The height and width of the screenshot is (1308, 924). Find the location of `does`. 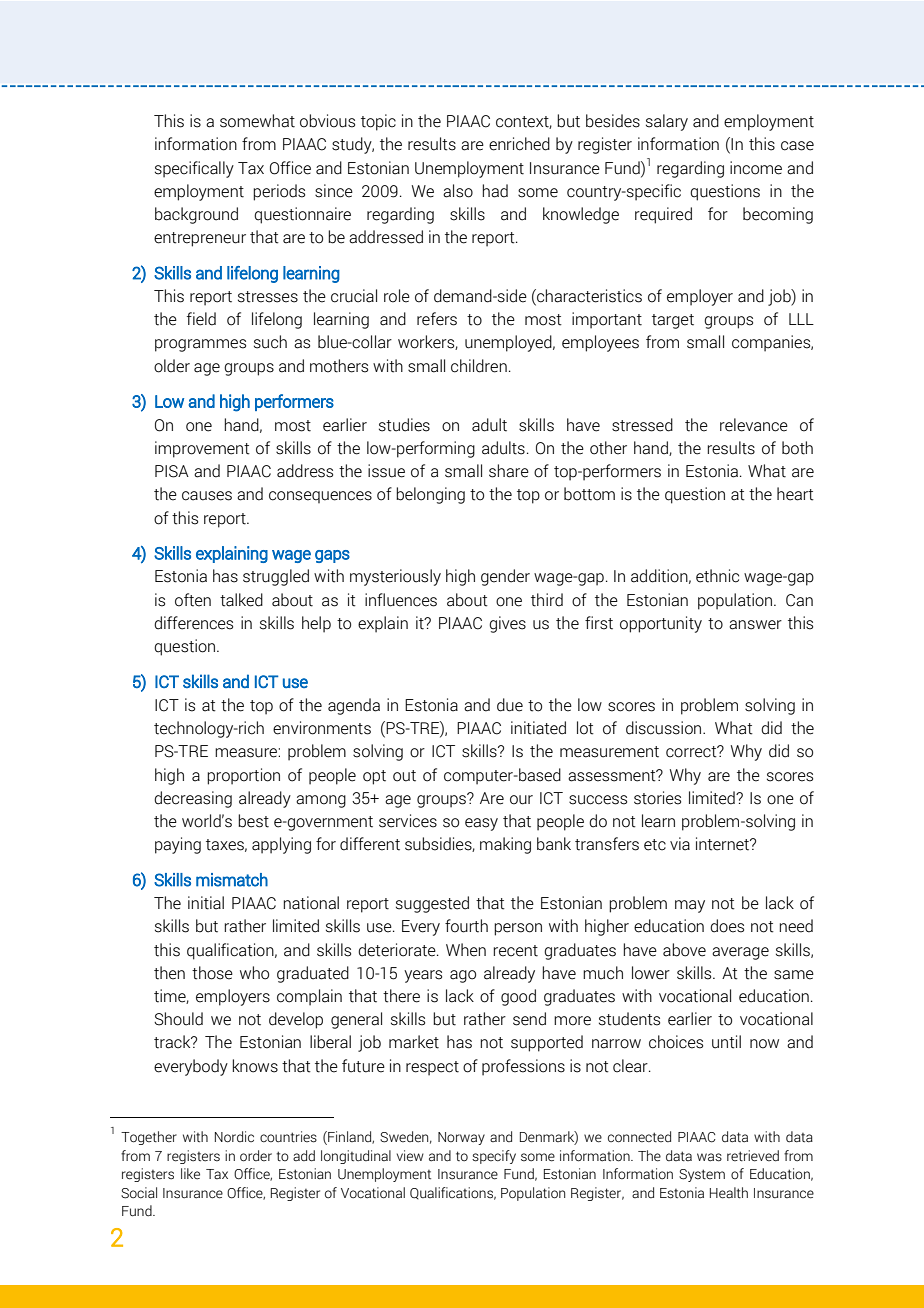

does is located at coordinates (727, 926).
